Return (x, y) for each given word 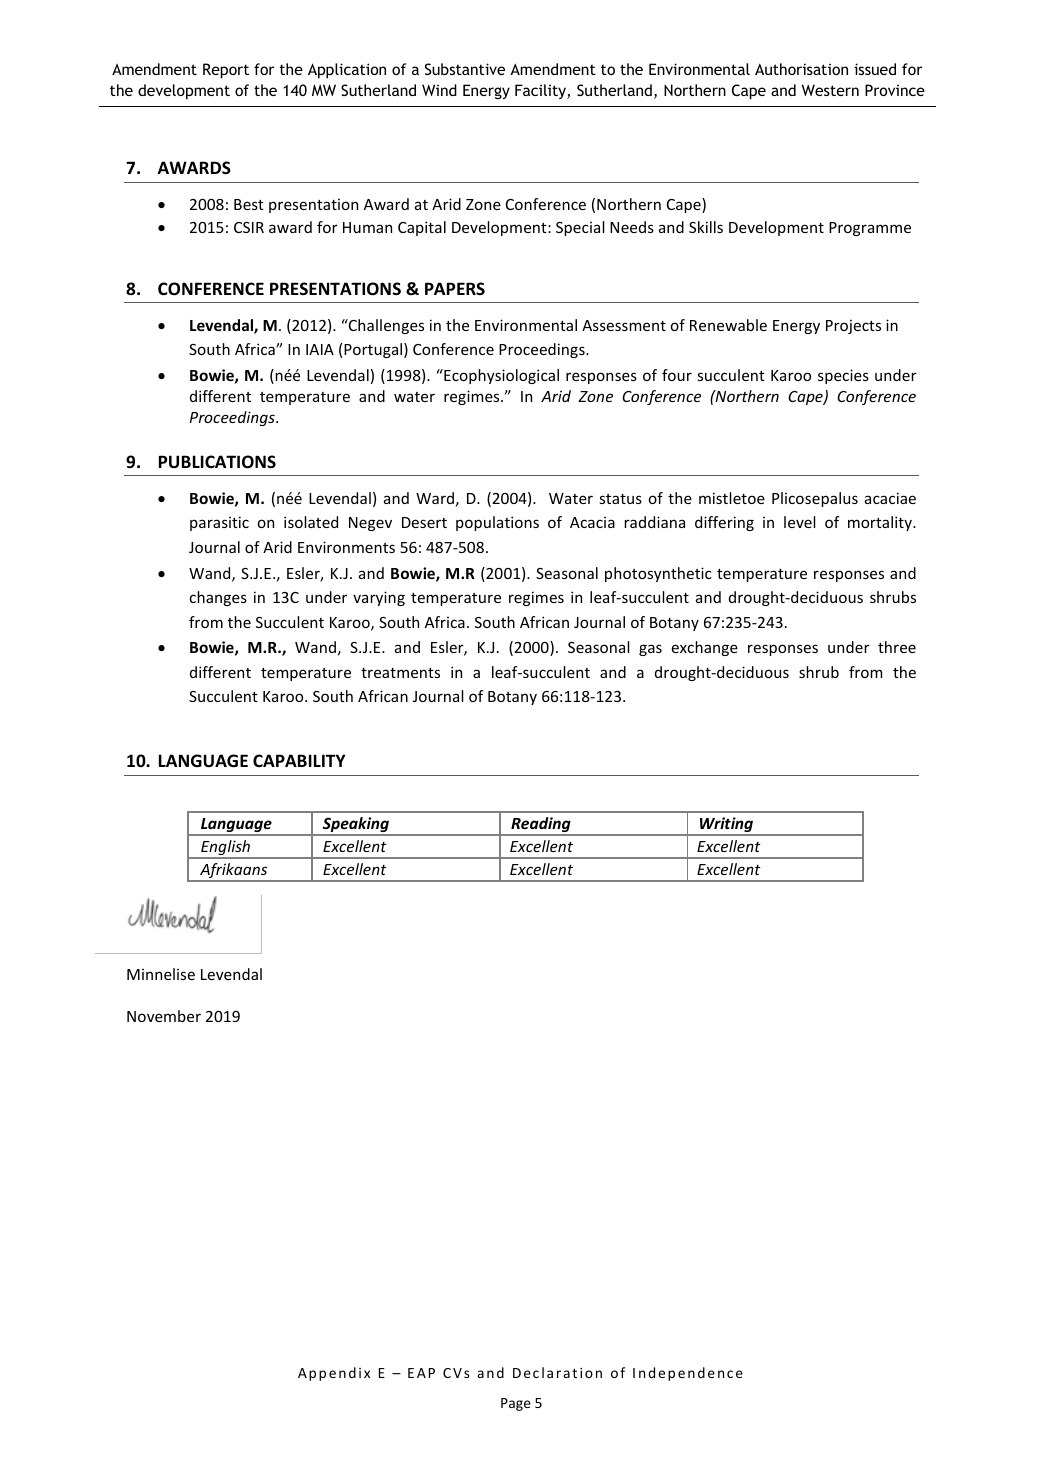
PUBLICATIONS (217, 462)
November (164, 1016)
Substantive (465, 69)
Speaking (356, 826)
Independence (688, 1374)
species (843, 376)
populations (497, 523)
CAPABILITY (299, 760)
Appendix (334, 1374)
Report (226, 71)
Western (830, 90)
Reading (541, 826)
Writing (727, 826)
